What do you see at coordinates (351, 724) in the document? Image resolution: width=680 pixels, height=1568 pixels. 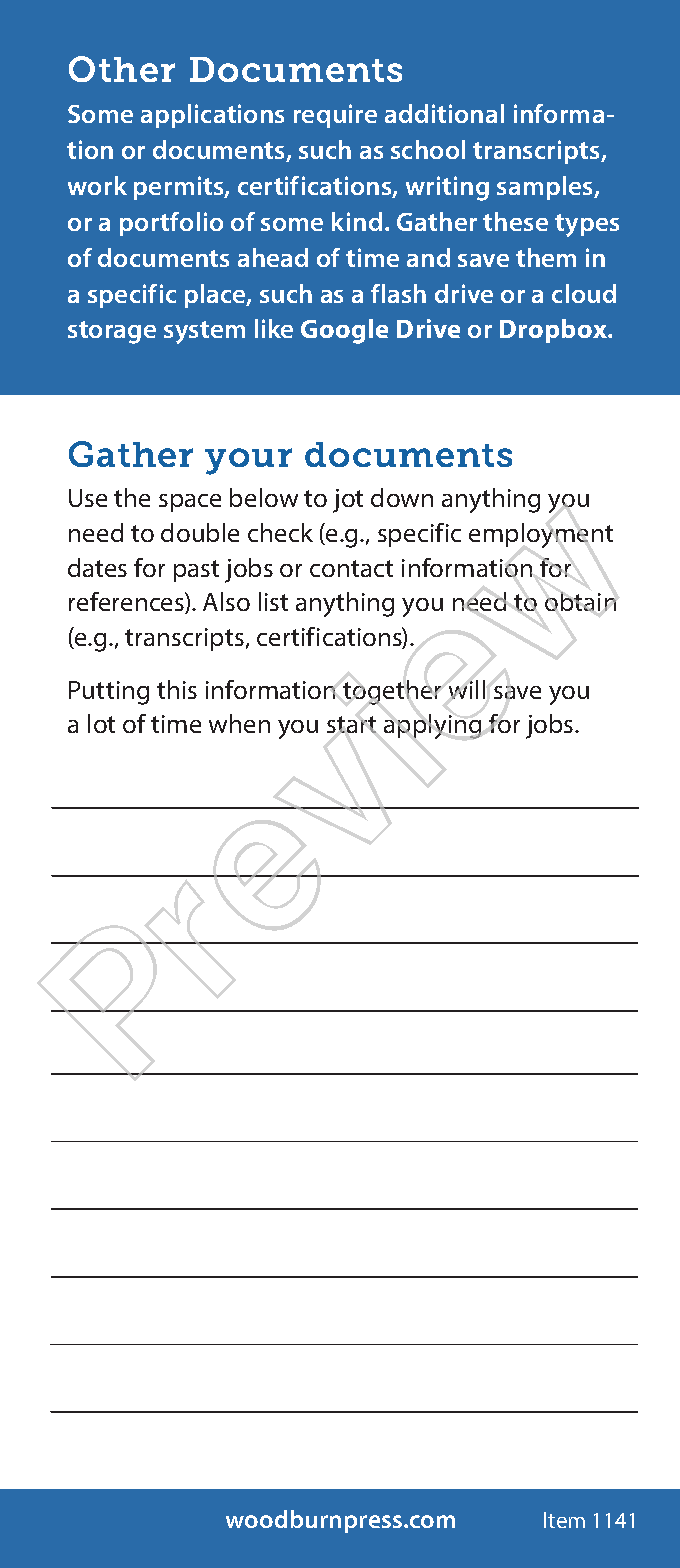 I see `start` at bounding box center [351, 724].
